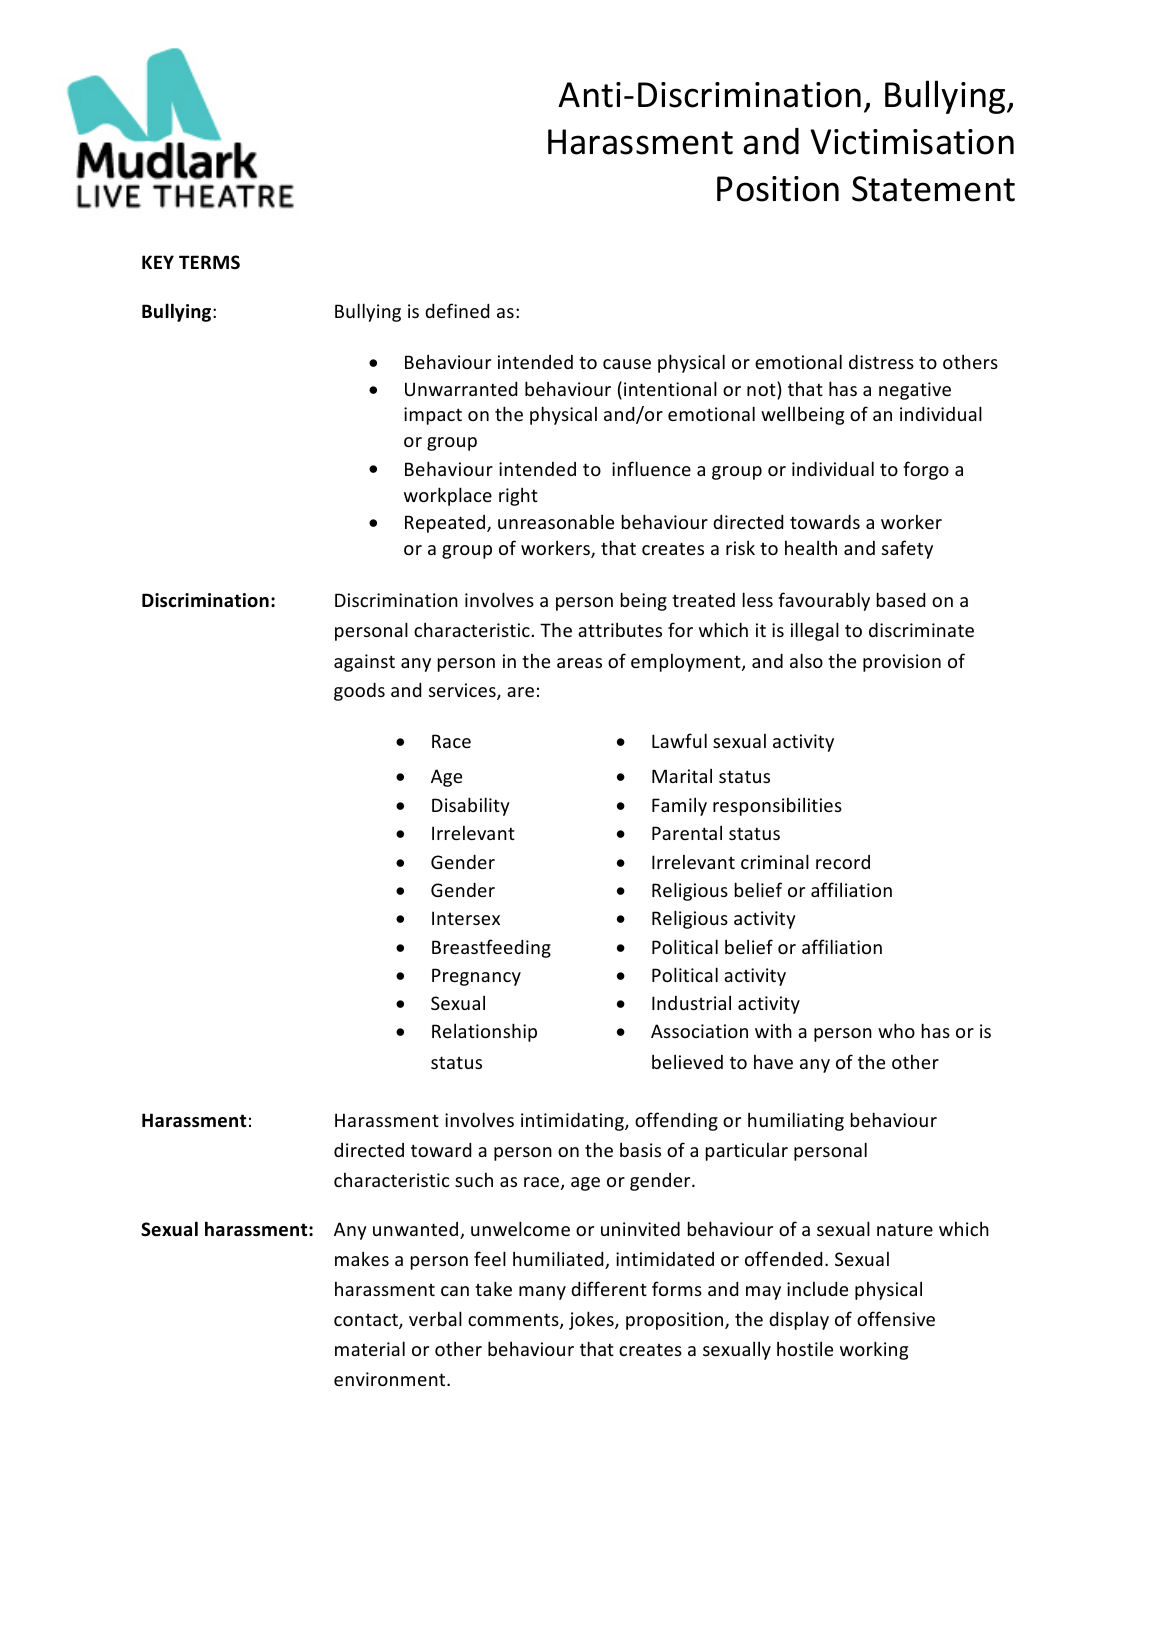 The height and width of the screenshot is (1633, 1154). I want to click on who, so click(896, 1030).
